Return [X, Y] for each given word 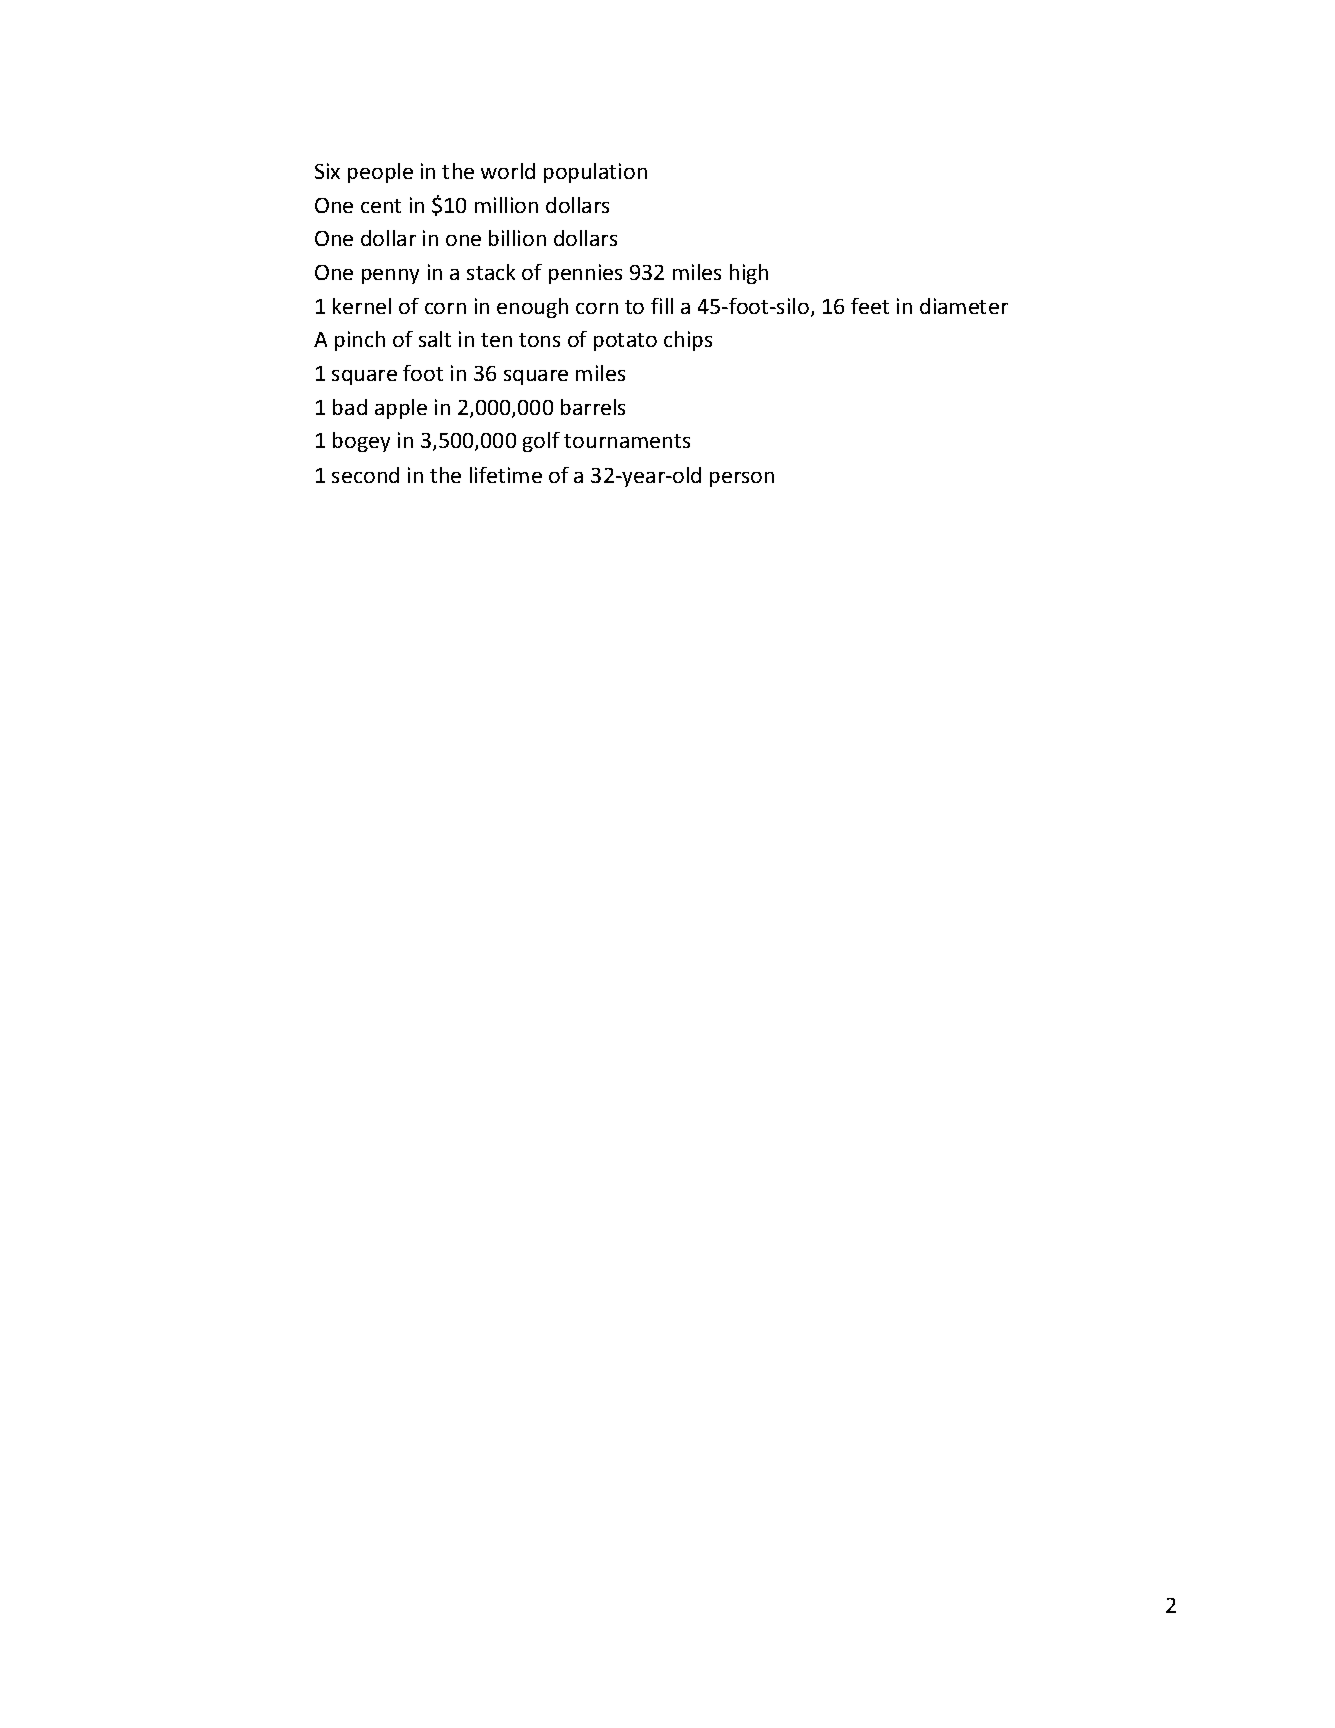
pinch [360, 341]
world [508, 171]
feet [870, 306]
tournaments [627, 441]
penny [390, 276]
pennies [585, 274]
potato [625, 342]
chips [688, 341]
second [365, 475]
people [380, 173]
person [742, 479]
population [595, 173]
